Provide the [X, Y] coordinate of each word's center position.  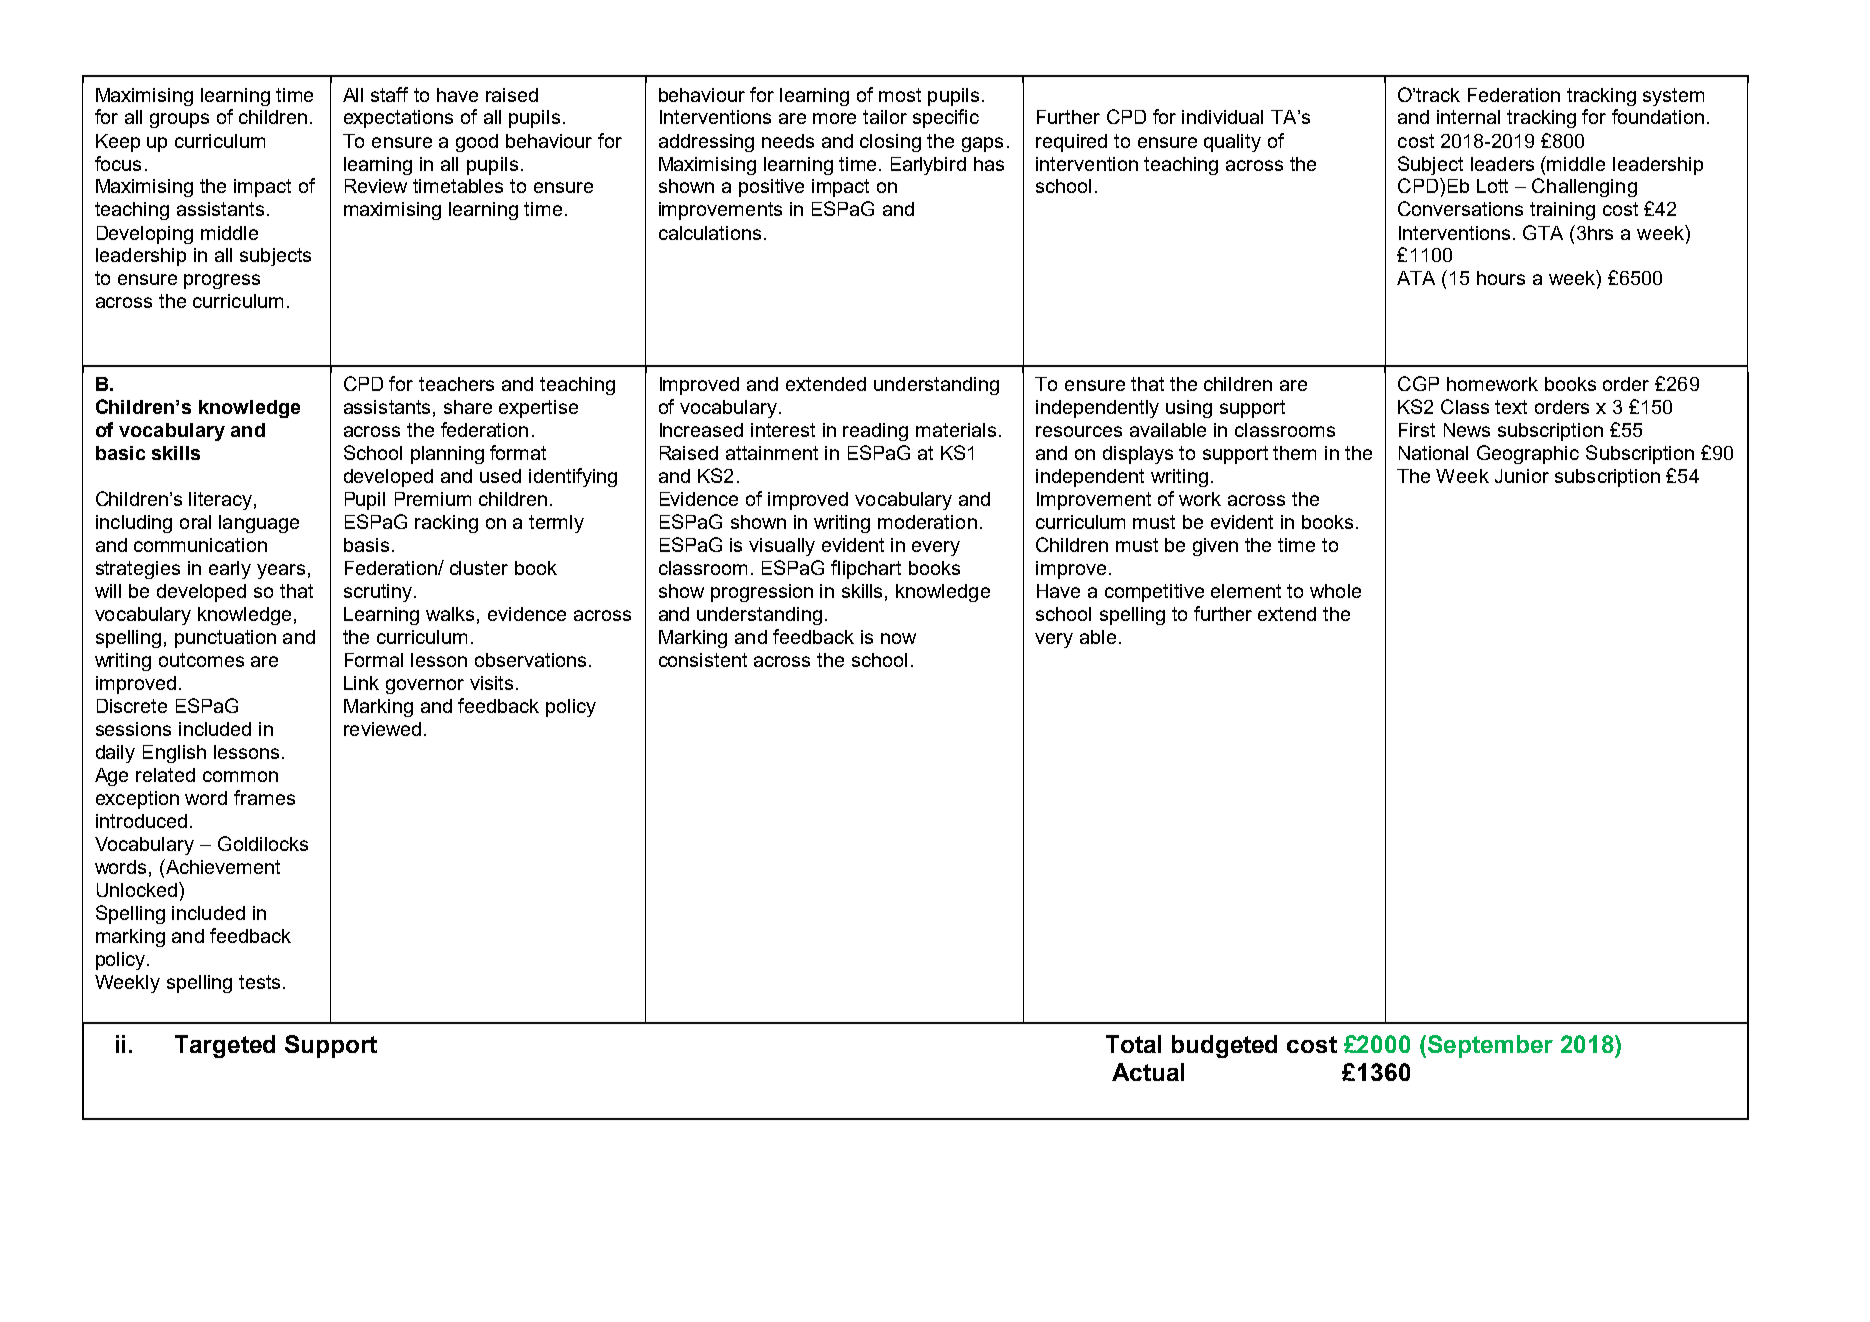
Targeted [225, 1046]
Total [1133, 1044]
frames [264, 797]
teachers [456, 384]
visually [782, 547]
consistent [703, 660]
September [1489, 1046]
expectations [398, 119]
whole [1335, 591]
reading [875, 432]
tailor [885, 117]
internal [1468, 117]
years [281, 571]
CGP [1418, 383]
